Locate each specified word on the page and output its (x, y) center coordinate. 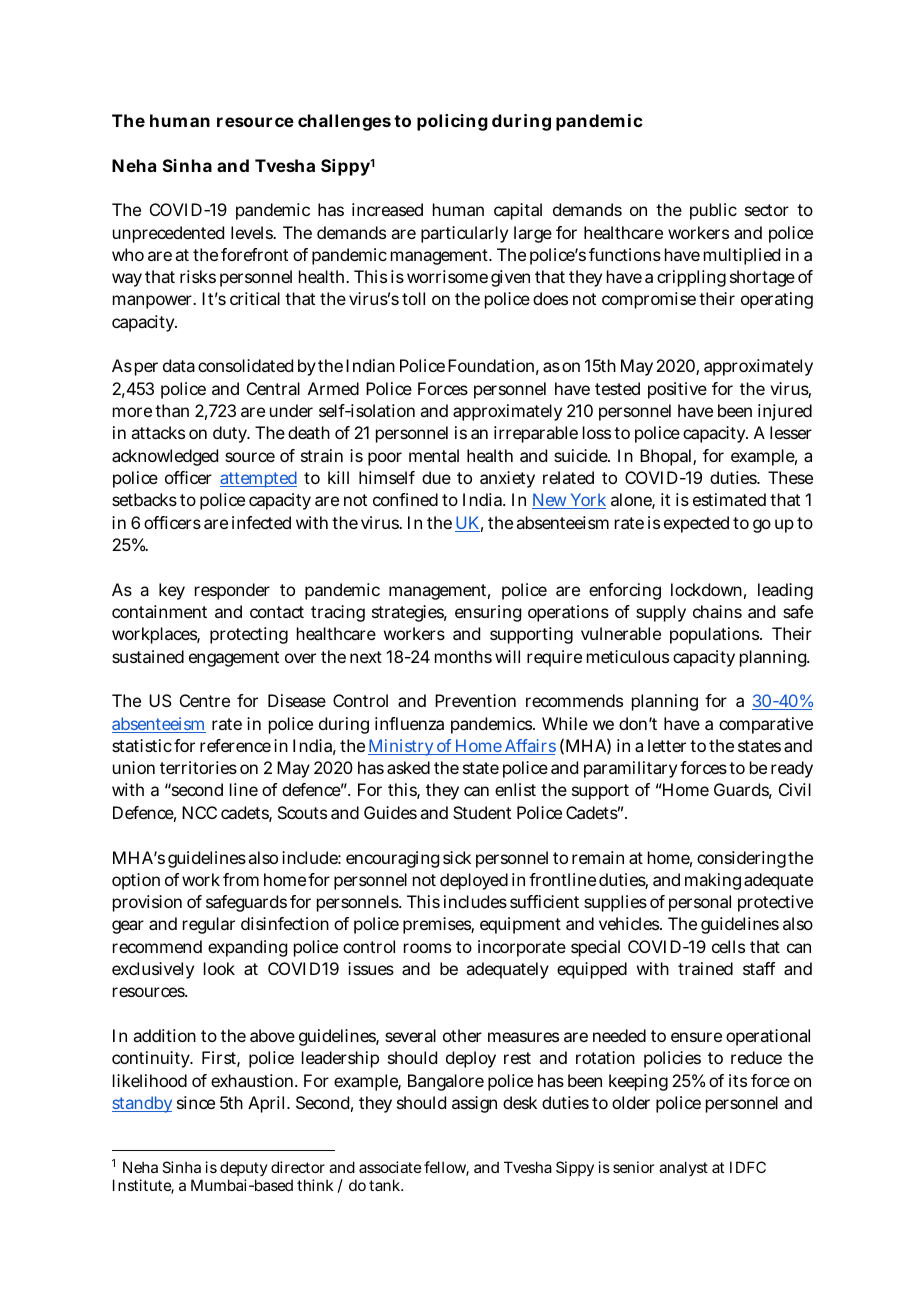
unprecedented (168, 234)
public (713, 211)
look (219, 968)
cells (728, 946)
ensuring (488, 613)
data (179, 365)
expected (696, 524)
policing (452, 122)
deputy (244, 1170)
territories (198, 767)
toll (413, 298)
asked (408, 767)
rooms (427, 948)
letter (667, 745)
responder (232, 591)
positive (677, 390)
